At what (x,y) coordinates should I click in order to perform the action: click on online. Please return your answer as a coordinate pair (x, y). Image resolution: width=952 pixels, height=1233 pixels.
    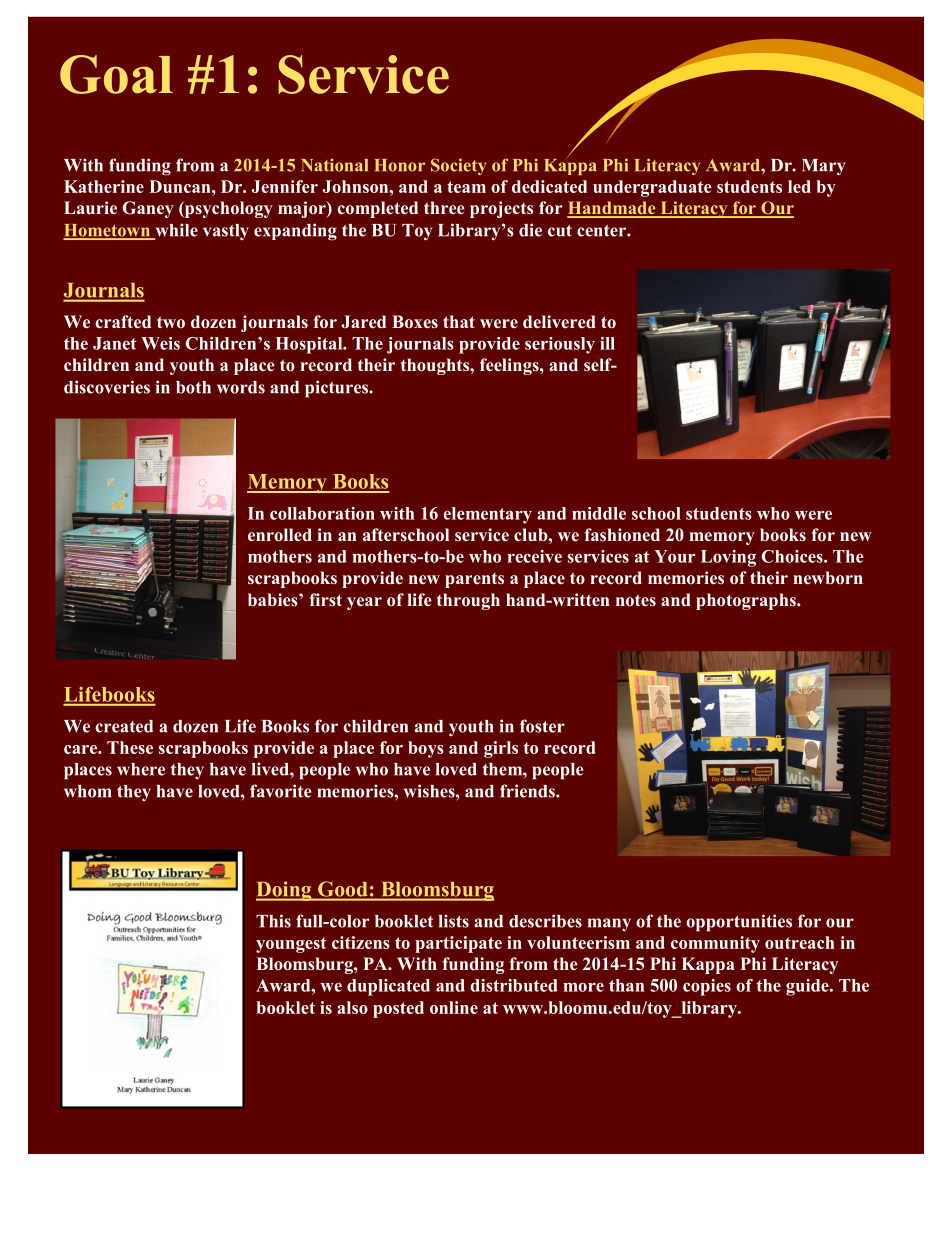
    Looking at the image, I should click on (454, 1007).
